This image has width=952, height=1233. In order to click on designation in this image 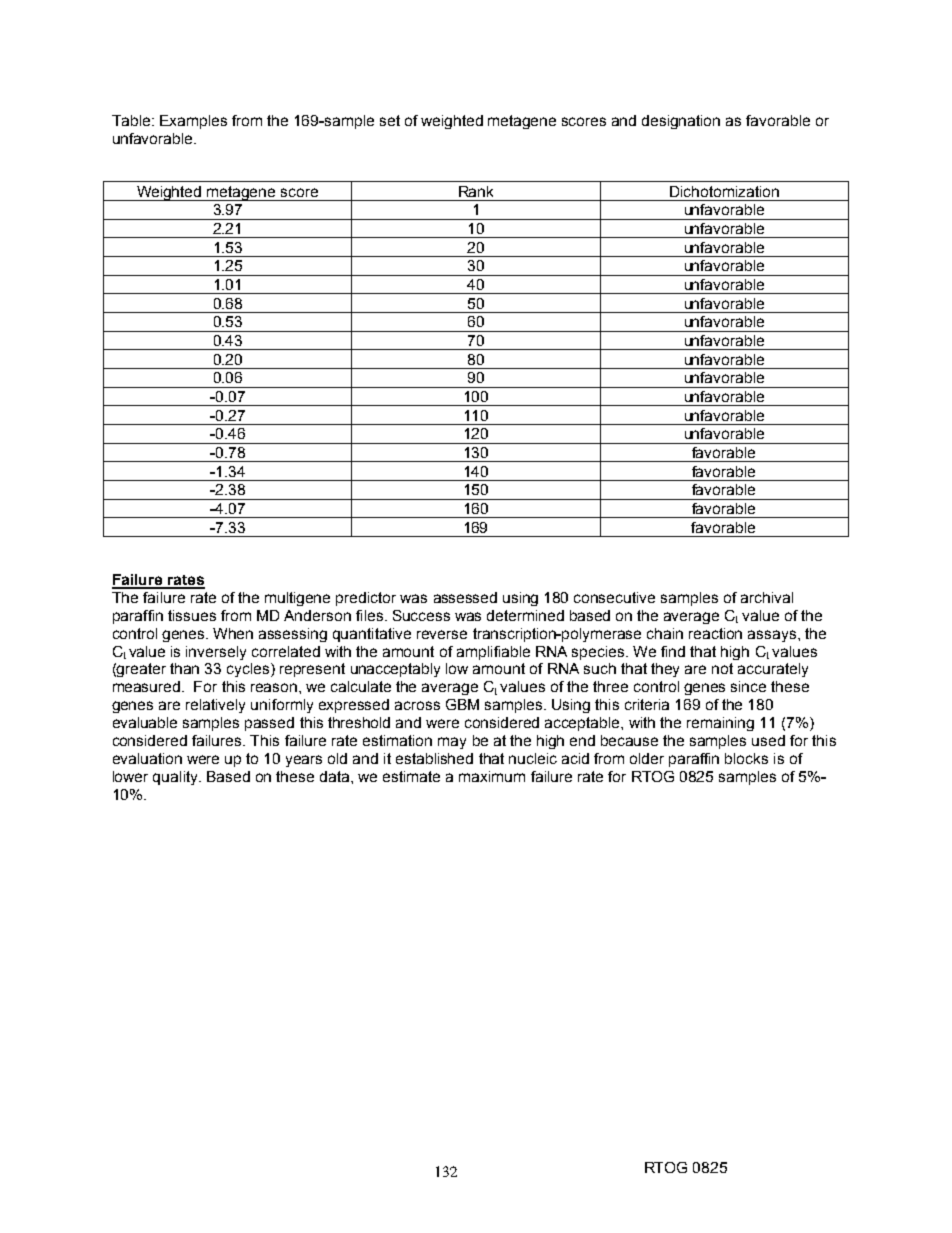, I will do `click(681, 122)`.
